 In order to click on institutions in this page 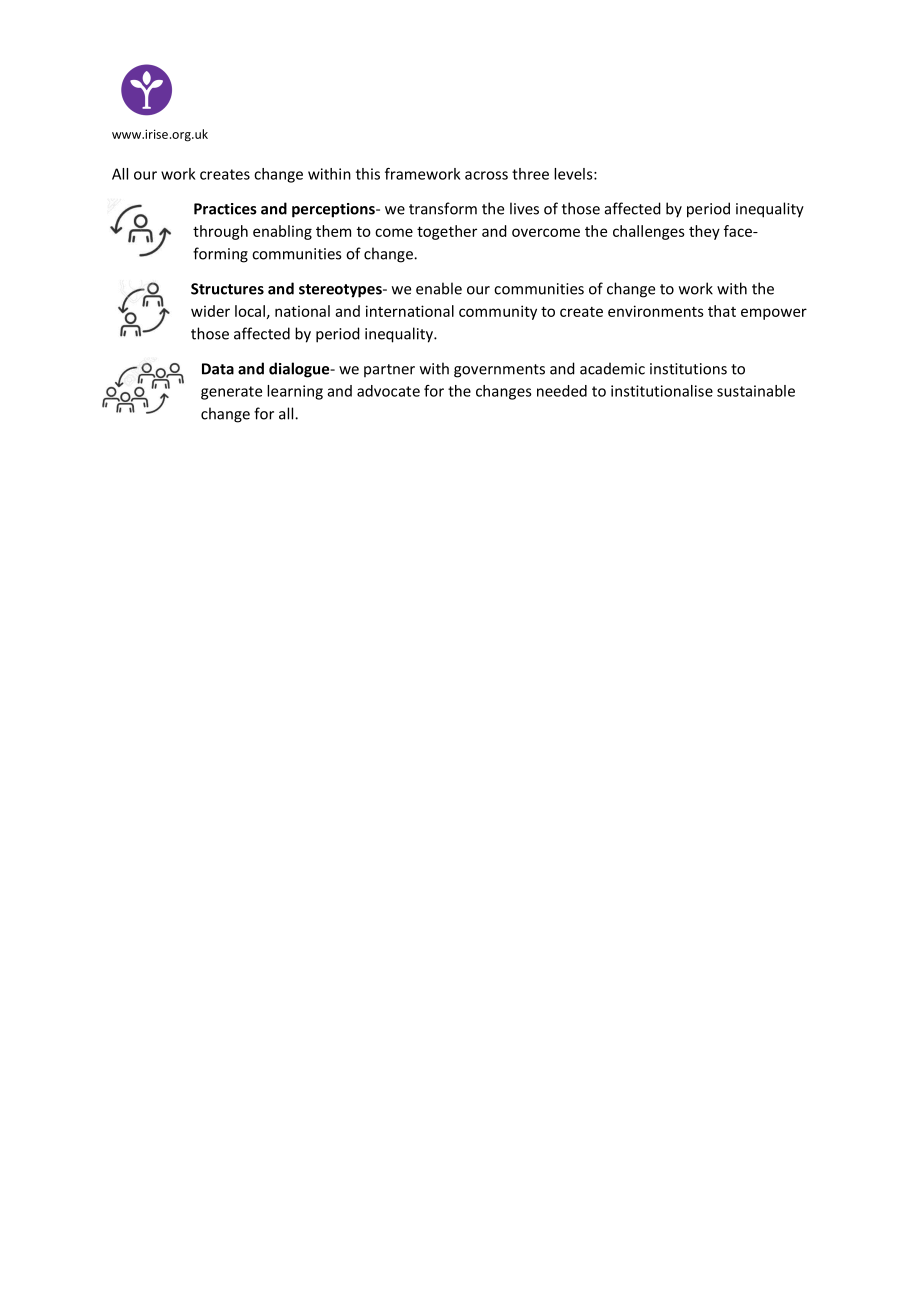, I will do `click(688, 369)`.
